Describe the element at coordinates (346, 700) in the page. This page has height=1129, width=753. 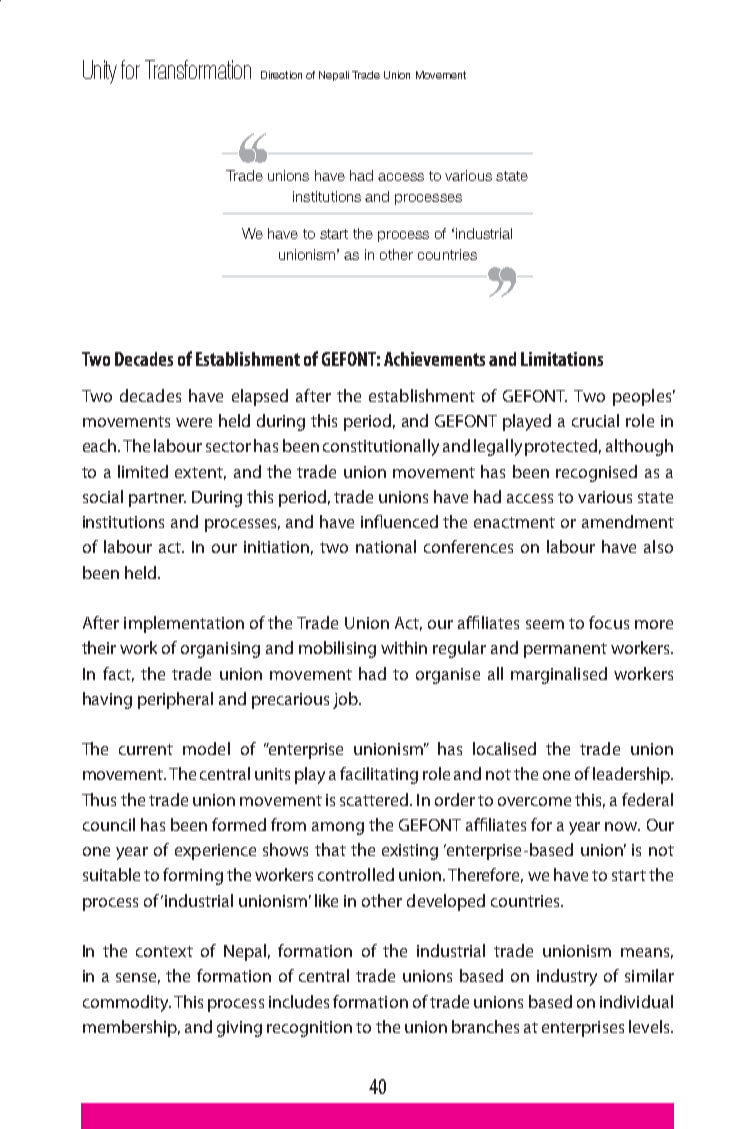
I see `job` at that location.
